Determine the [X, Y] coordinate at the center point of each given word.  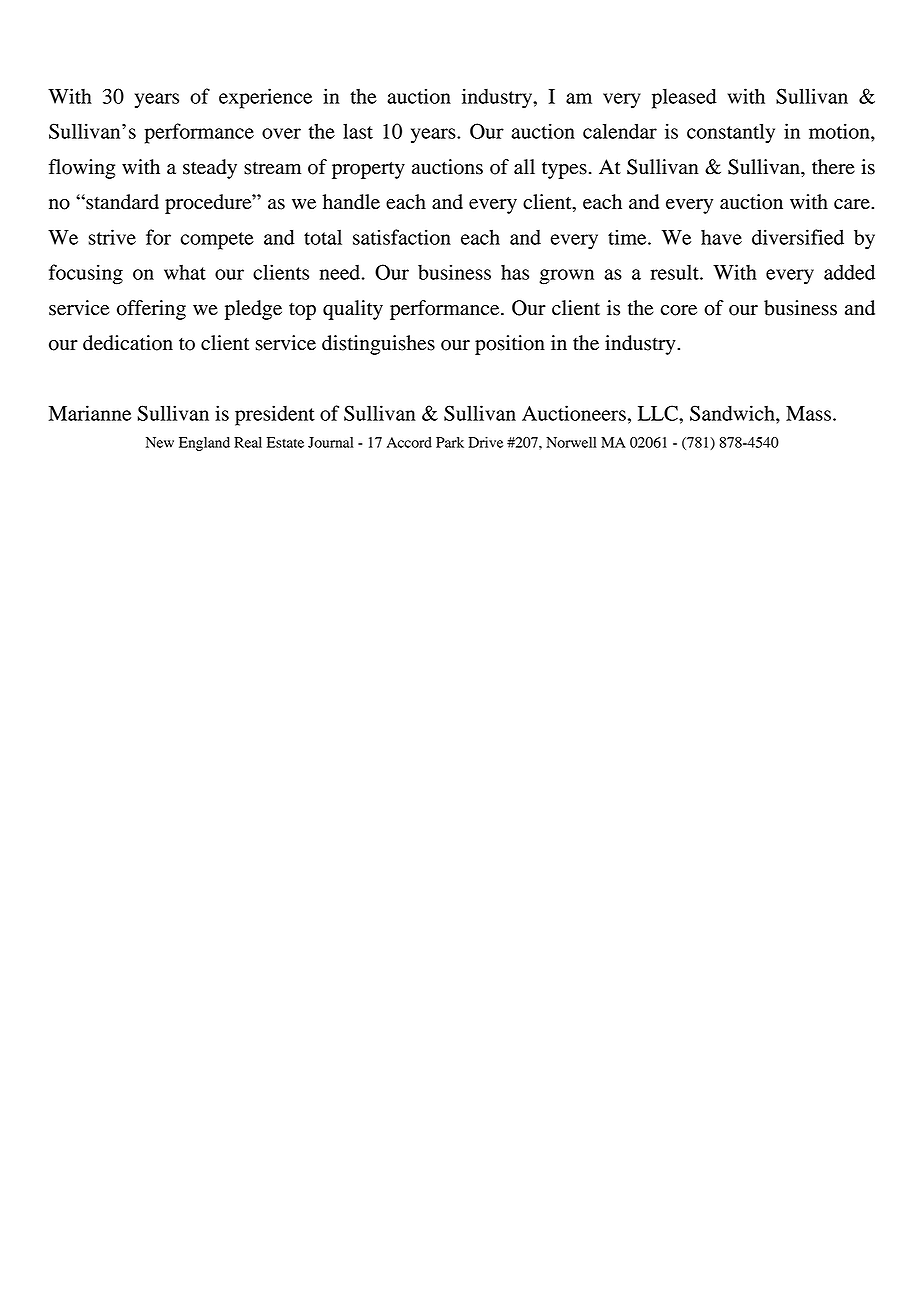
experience [265, 98]
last [358, 131]
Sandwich [733, 413]
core [679, 310]
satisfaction [402, 237]
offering [151, 310]
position [510, 345]
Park [450, 442]
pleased [684, 98]
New [160, 442]
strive [112, 237]
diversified [798, 237]
